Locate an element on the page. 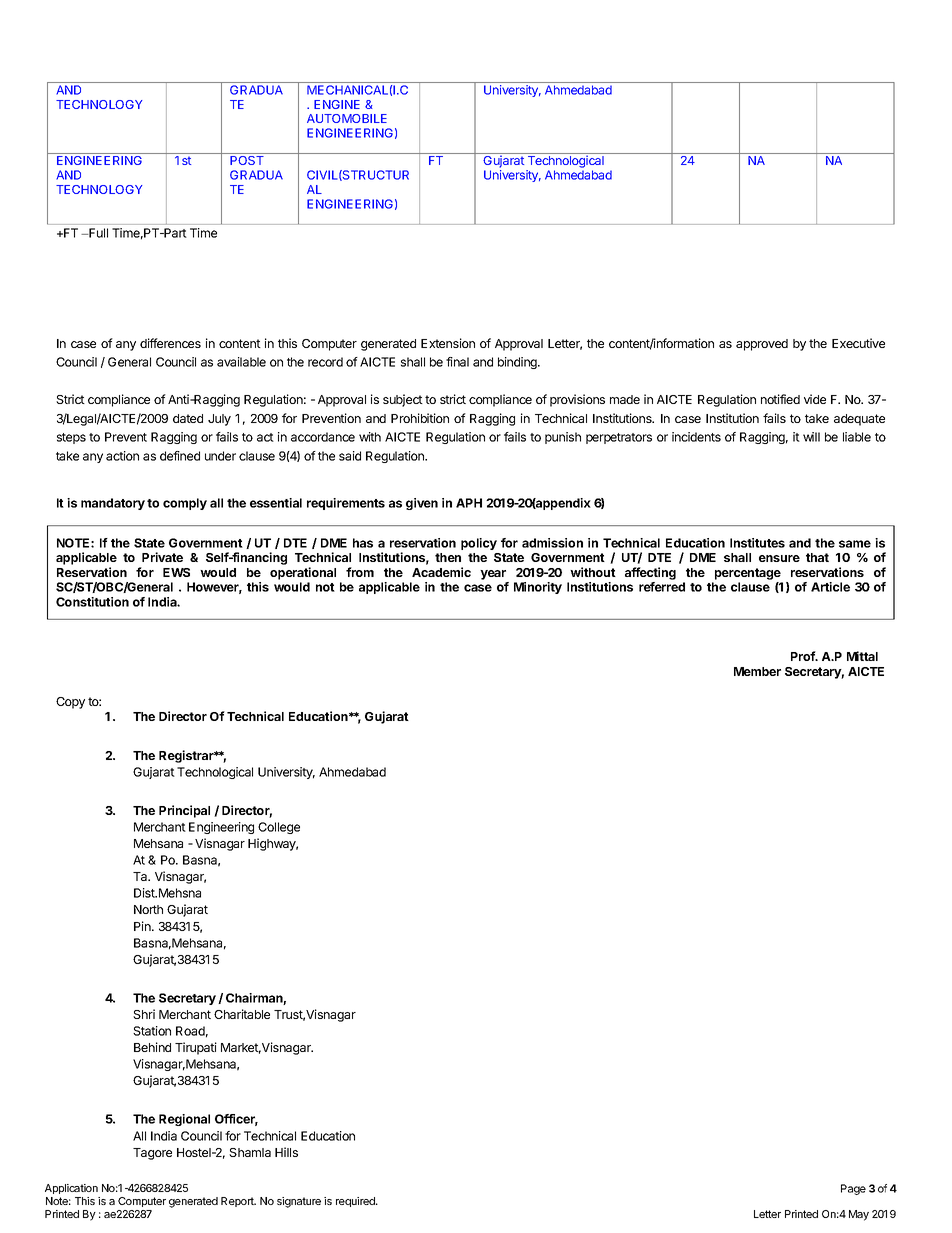  College is located at coordinates (279, 828).
